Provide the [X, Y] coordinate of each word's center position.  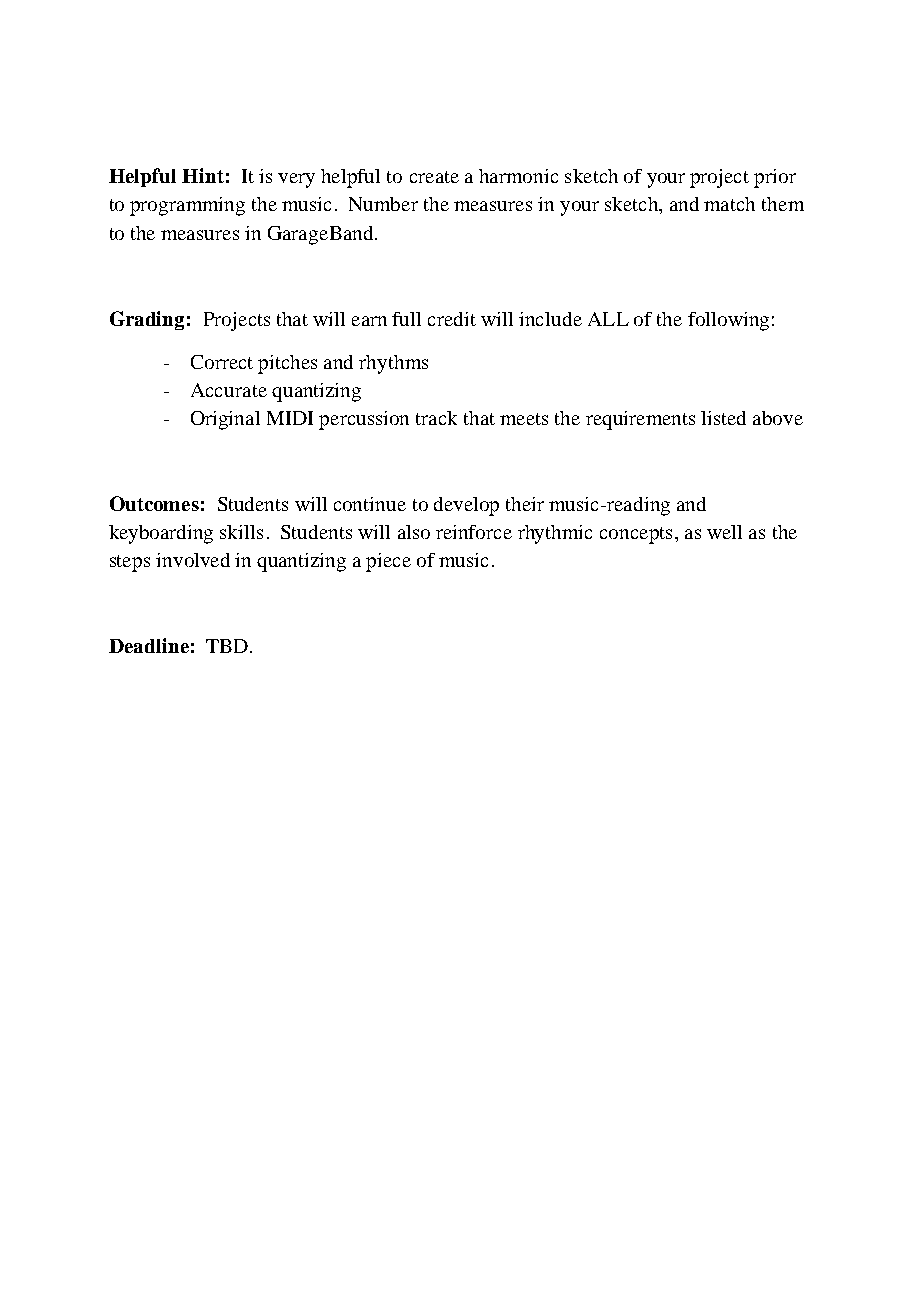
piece [388, 562]
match [729, 204]
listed [723, 418]
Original [225, 420]
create [434, 177]
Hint [203, 175]
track [436, 418]
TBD [228, 646]
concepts [636, 535]
